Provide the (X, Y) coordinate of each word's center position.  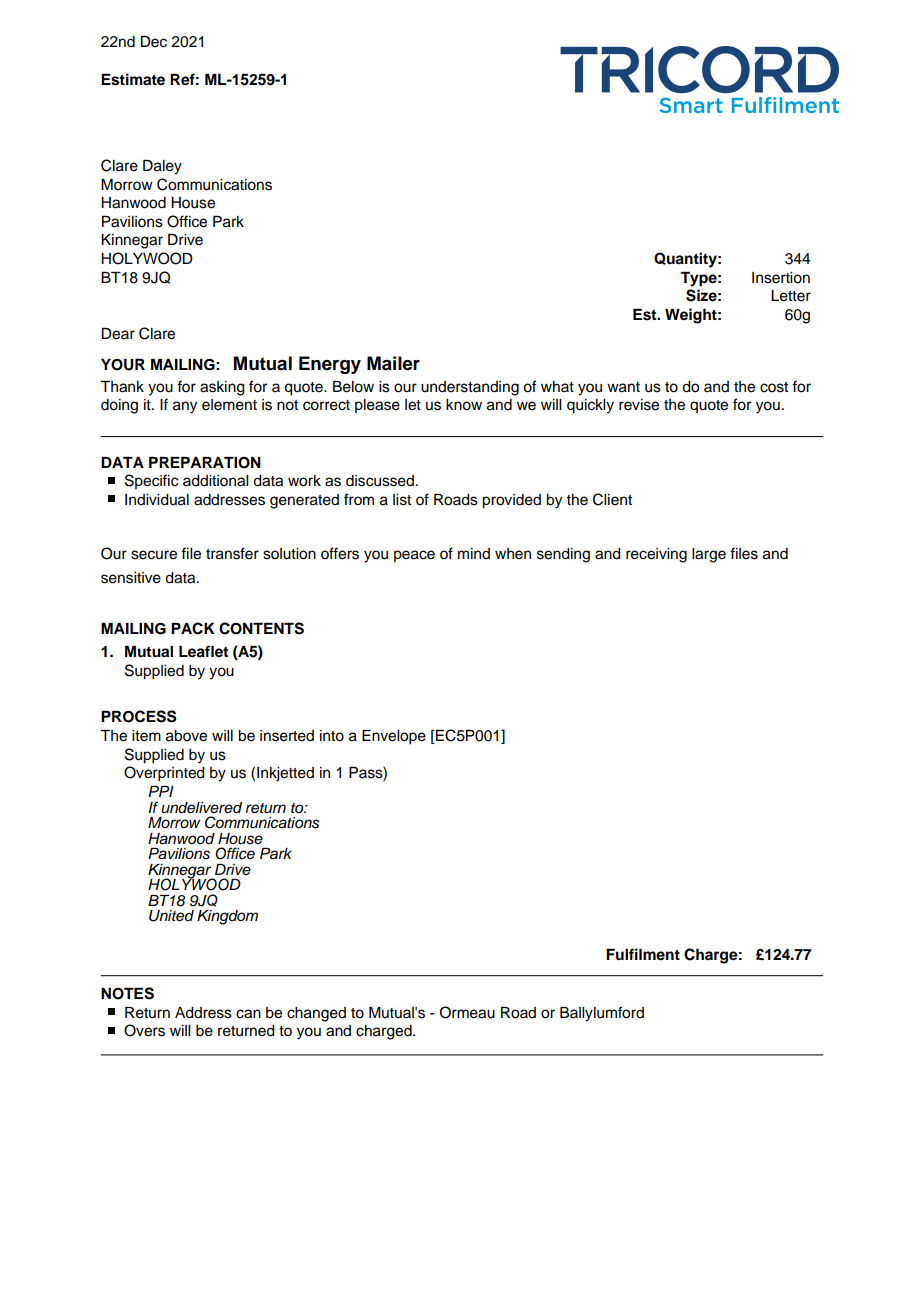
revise (639, 405)
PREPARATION (205, 463)
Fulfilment (643, 954)
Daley (162, 167)
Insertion (781, 278)
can (248, 1014)
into (332, 736)
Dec (154, 42)
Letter (791, 296)
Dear (118, 334)
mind (474, 553)
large (709, 555)
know (464, 405)
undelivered (201, 808)
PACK (193, 628)
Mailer (393, 363)
